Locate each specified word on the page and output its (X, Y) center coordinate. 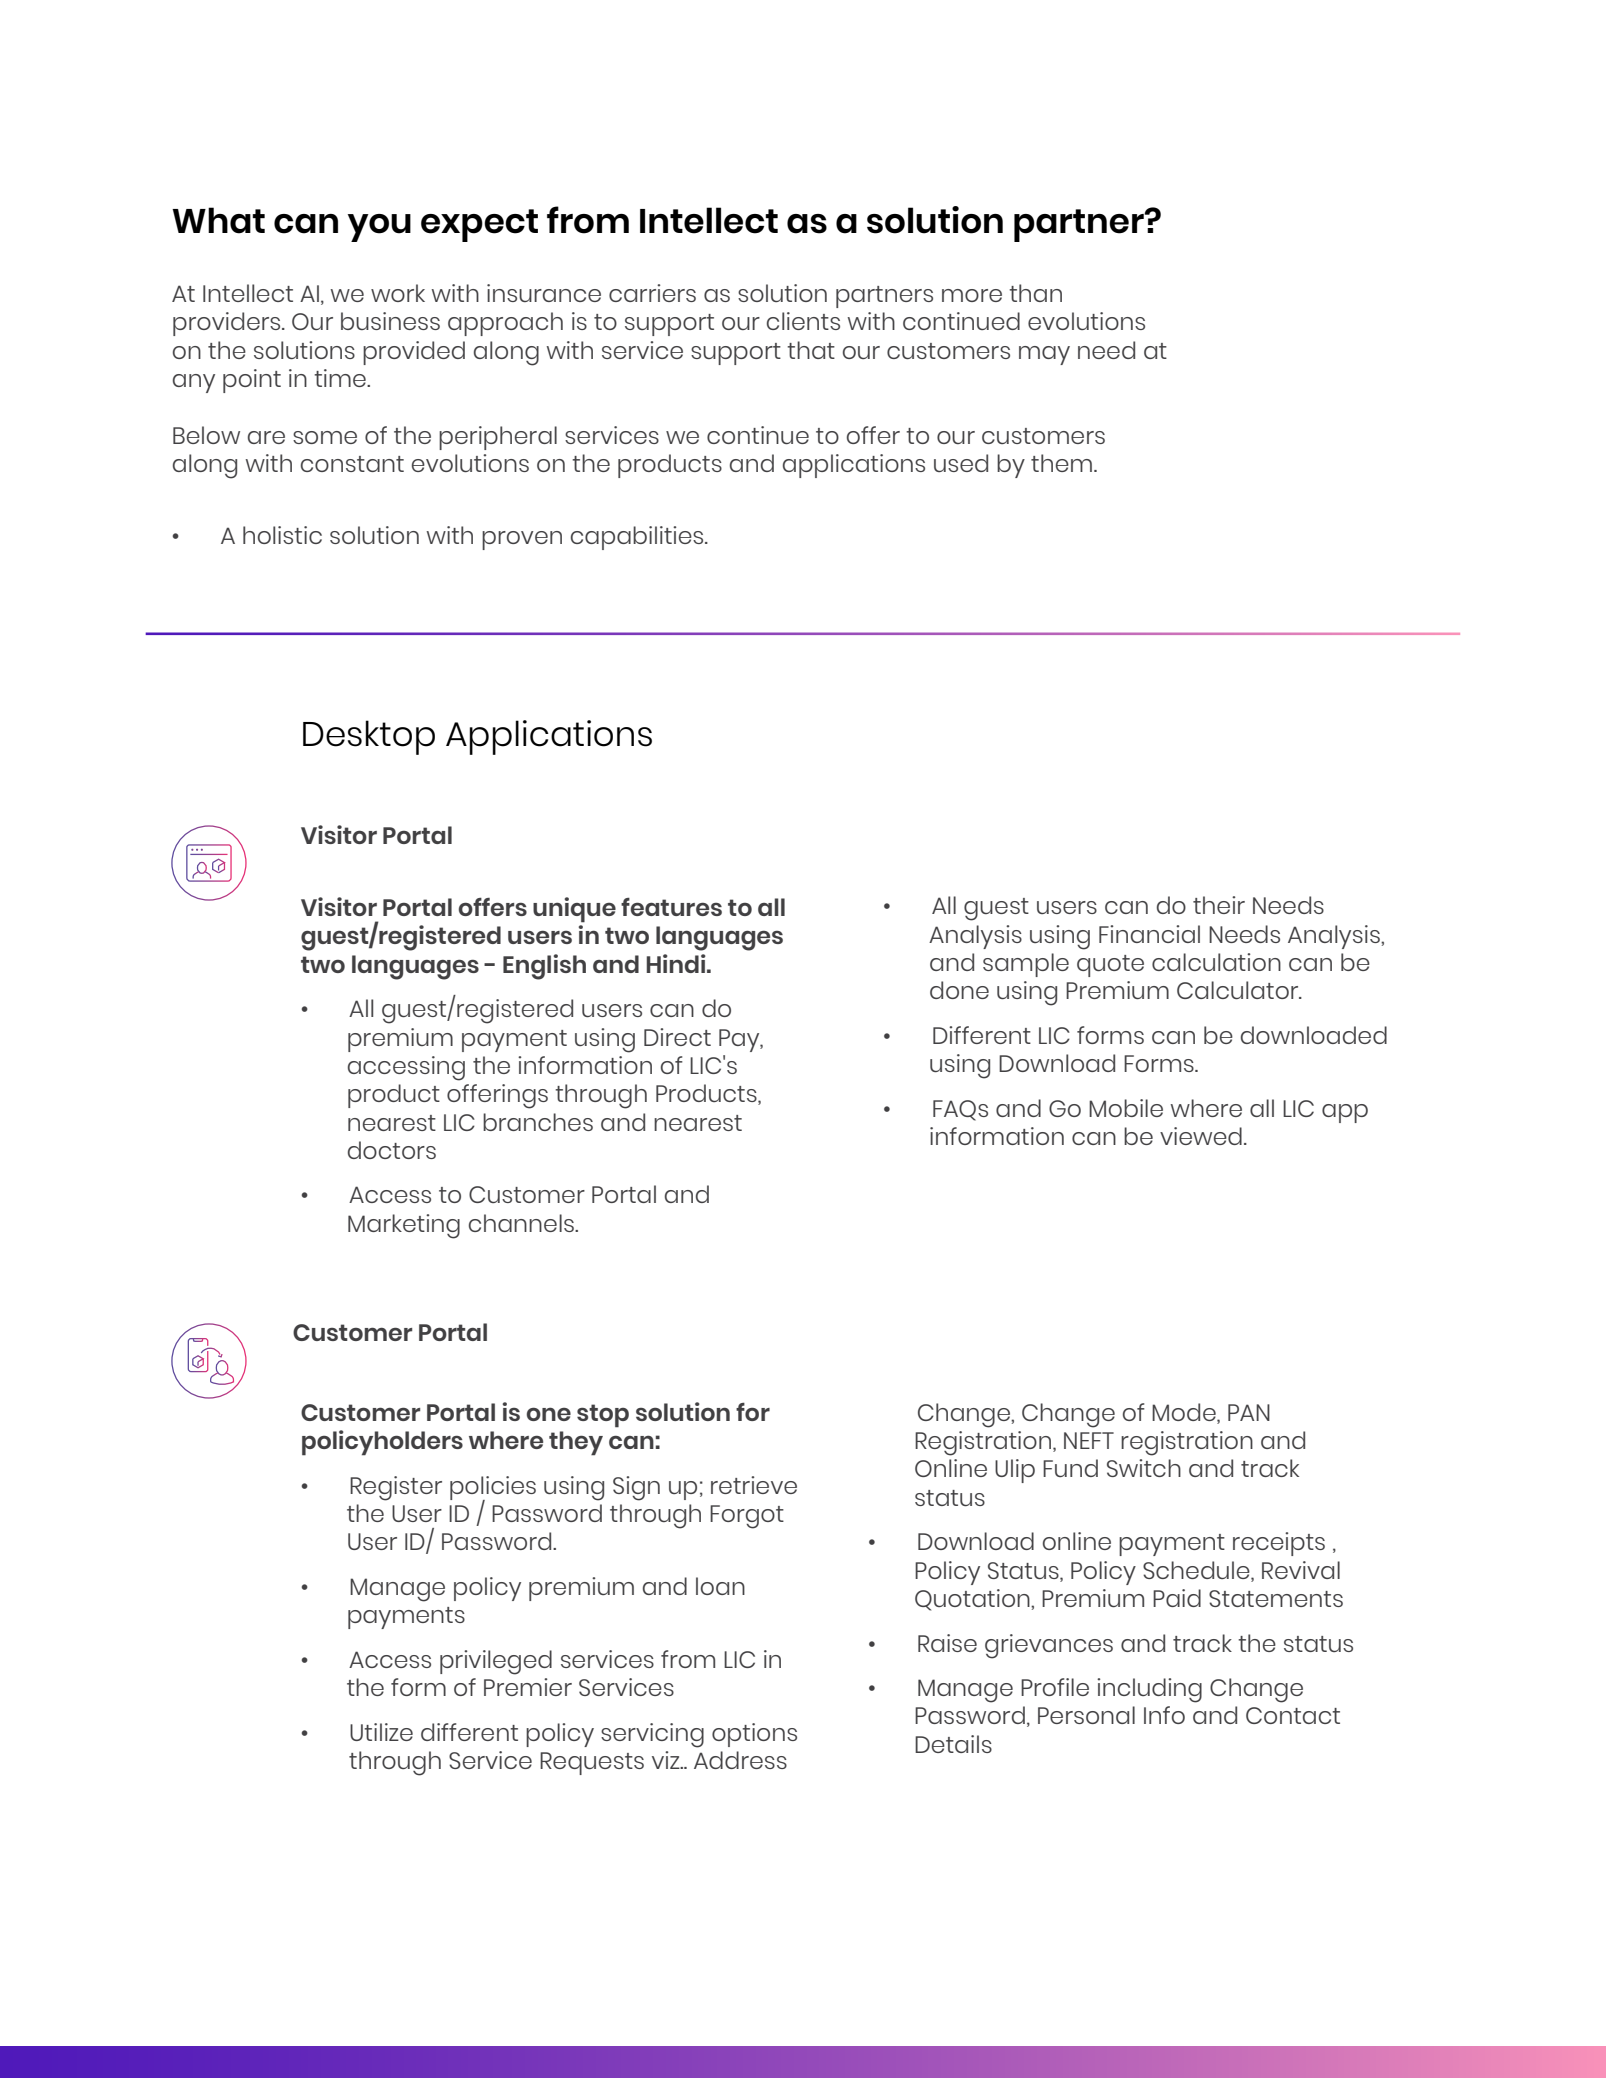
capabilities (638, 538)
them (1061, 463)
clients (803, 321)
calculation (1216, 962)
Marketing (404, 1226)
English (544, 967)
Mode (1185, 1412)
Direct (677, 1037)
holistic (282, 535)
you (379, 228)
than (1035, 293)
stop (603, 1416)
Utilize (381, 1732)
